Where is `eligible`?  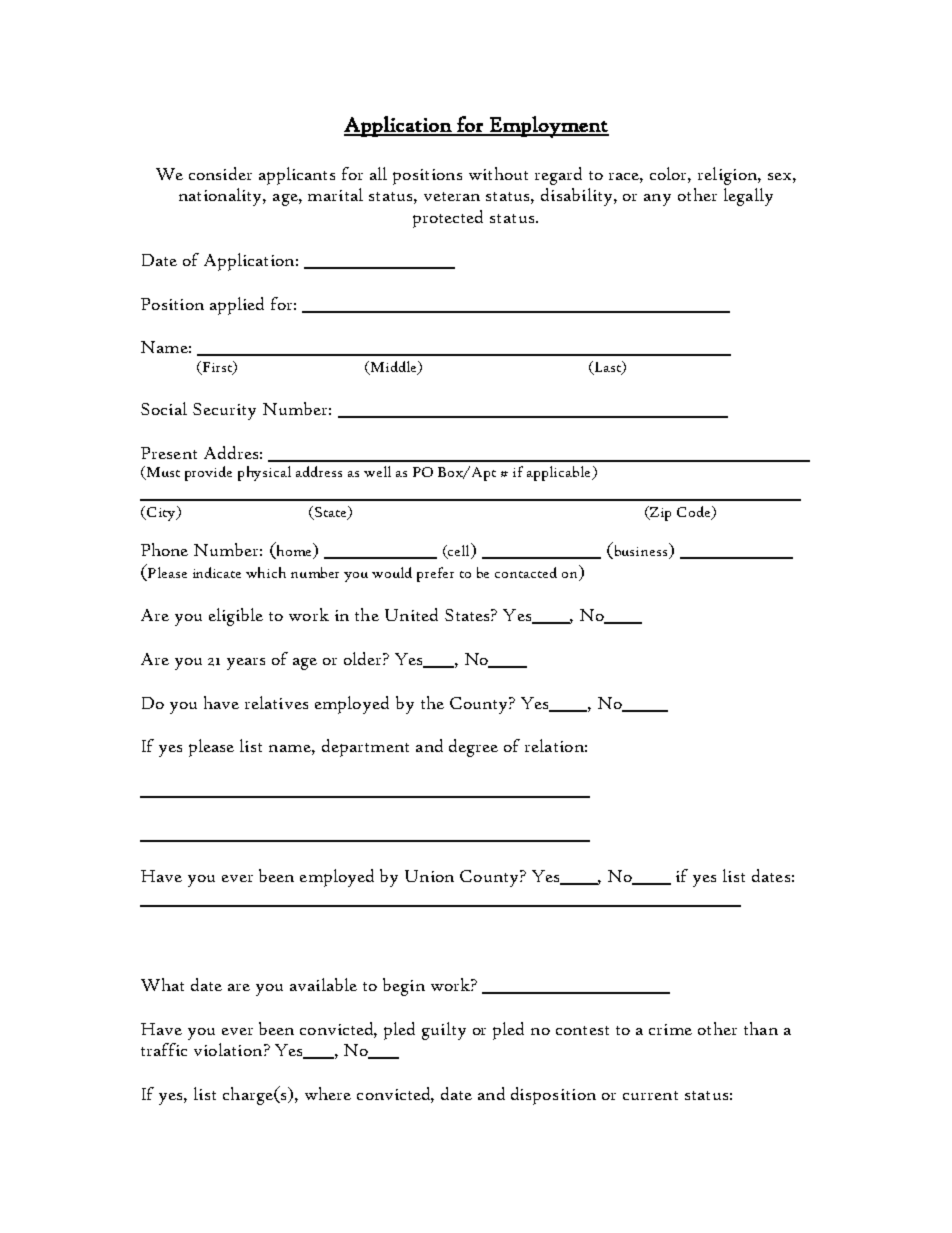
eligible is located at coordinates (236, 617).
